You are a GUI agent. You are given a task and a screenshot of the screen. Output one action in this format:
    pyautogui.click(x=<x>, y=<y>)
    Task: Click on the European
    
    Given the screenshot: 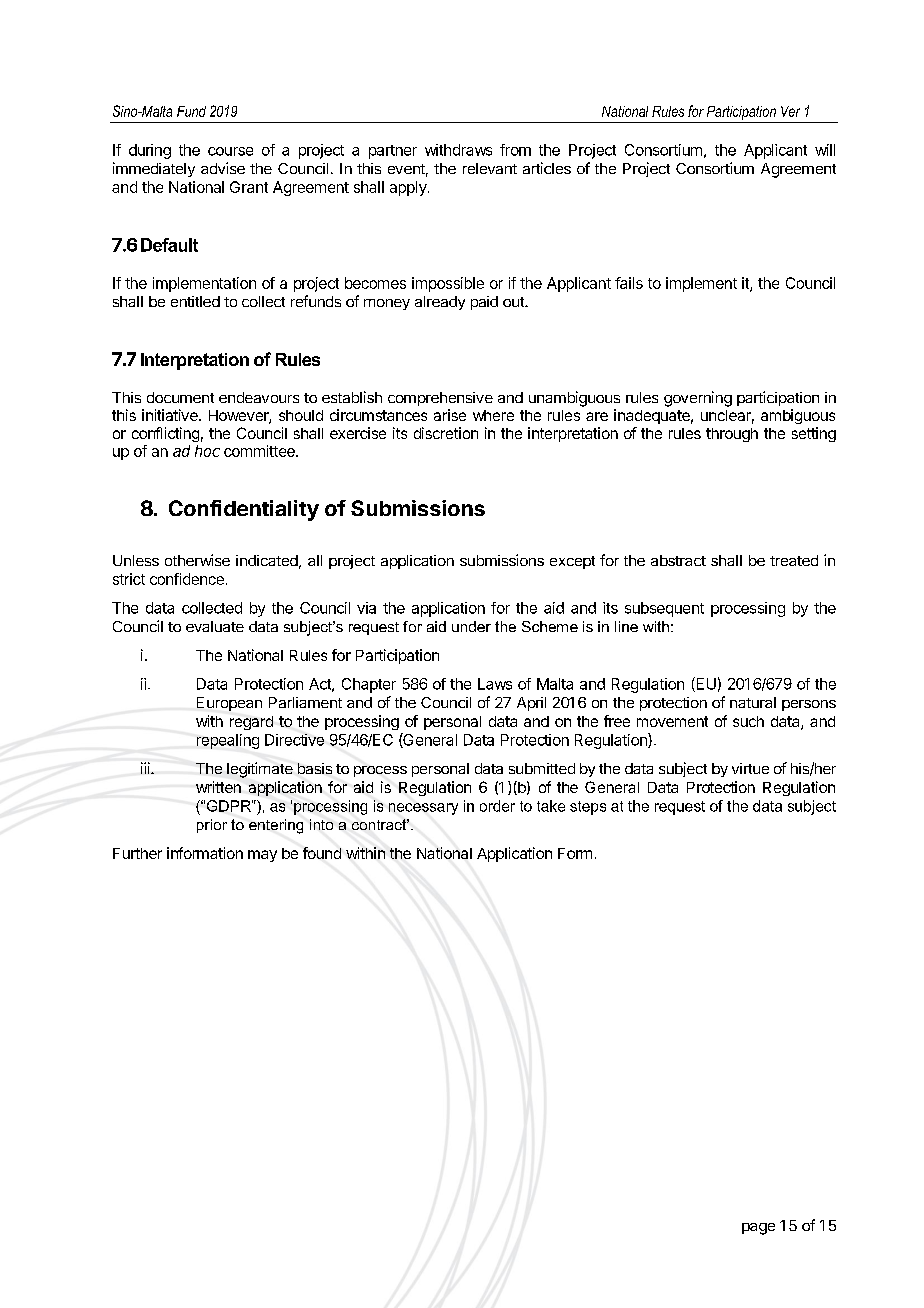 What is the action you would take?
    pyautogui.click(x=229, y=704)
